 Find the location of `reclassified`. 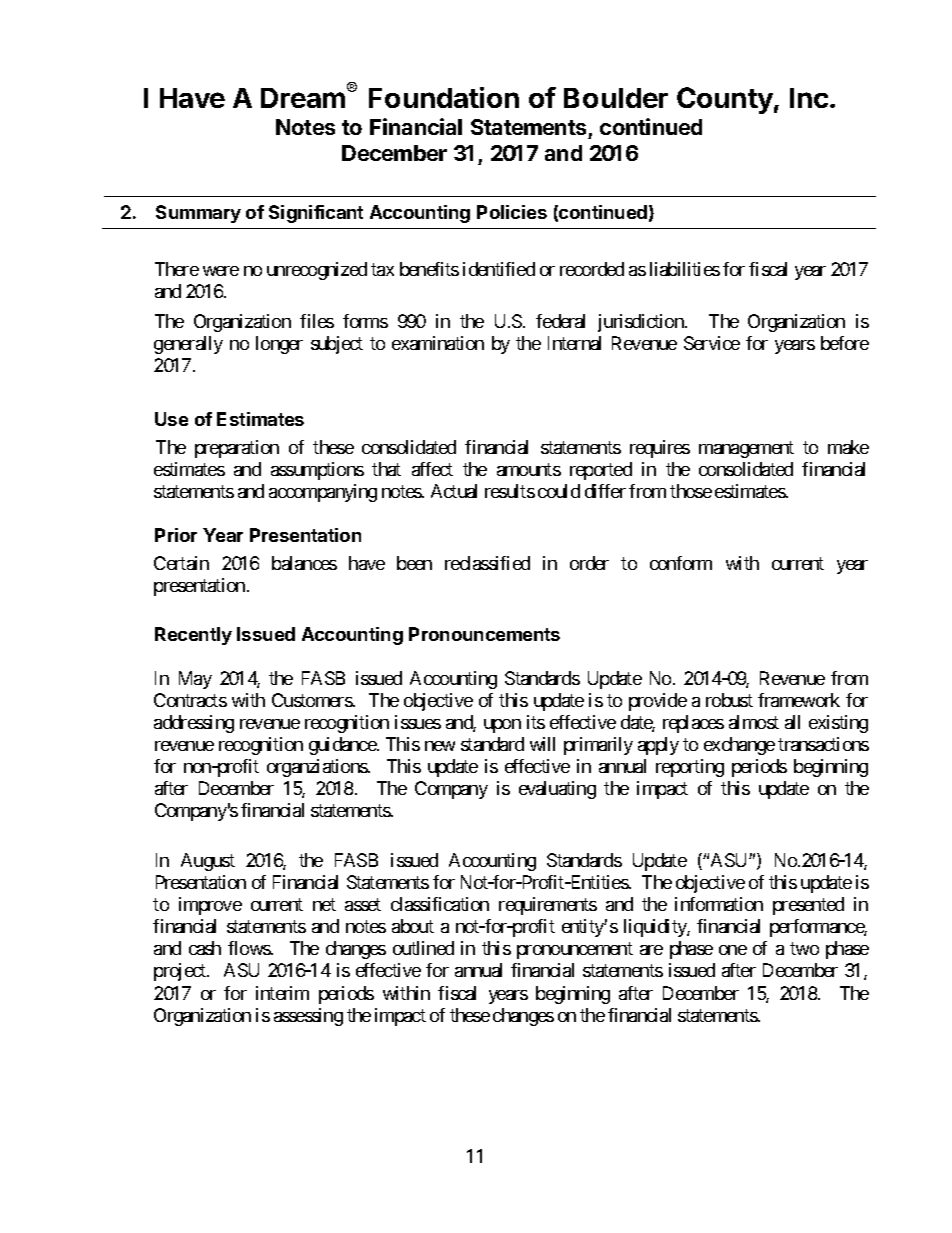

reclassified is located at coordinates (487, 563).
